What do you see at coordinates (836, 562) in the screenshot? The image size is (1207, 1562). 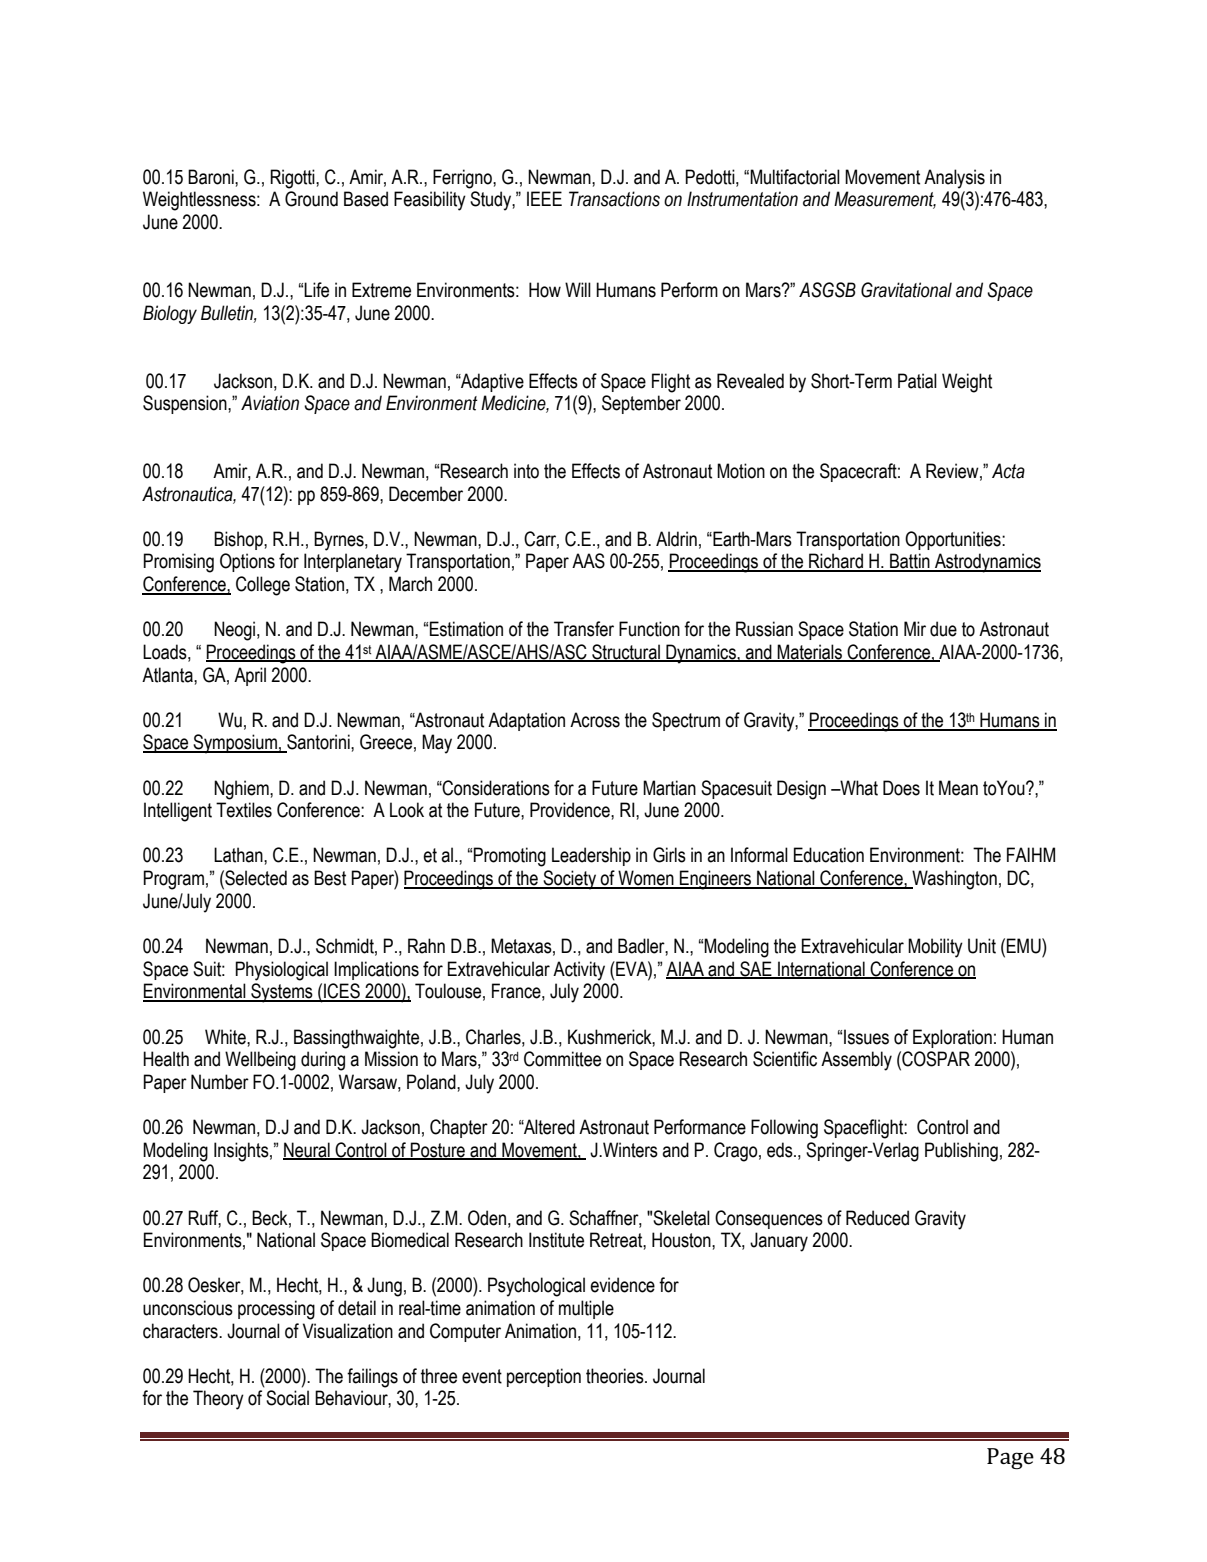 I see `Richard` at bounding box center [836, 562].
